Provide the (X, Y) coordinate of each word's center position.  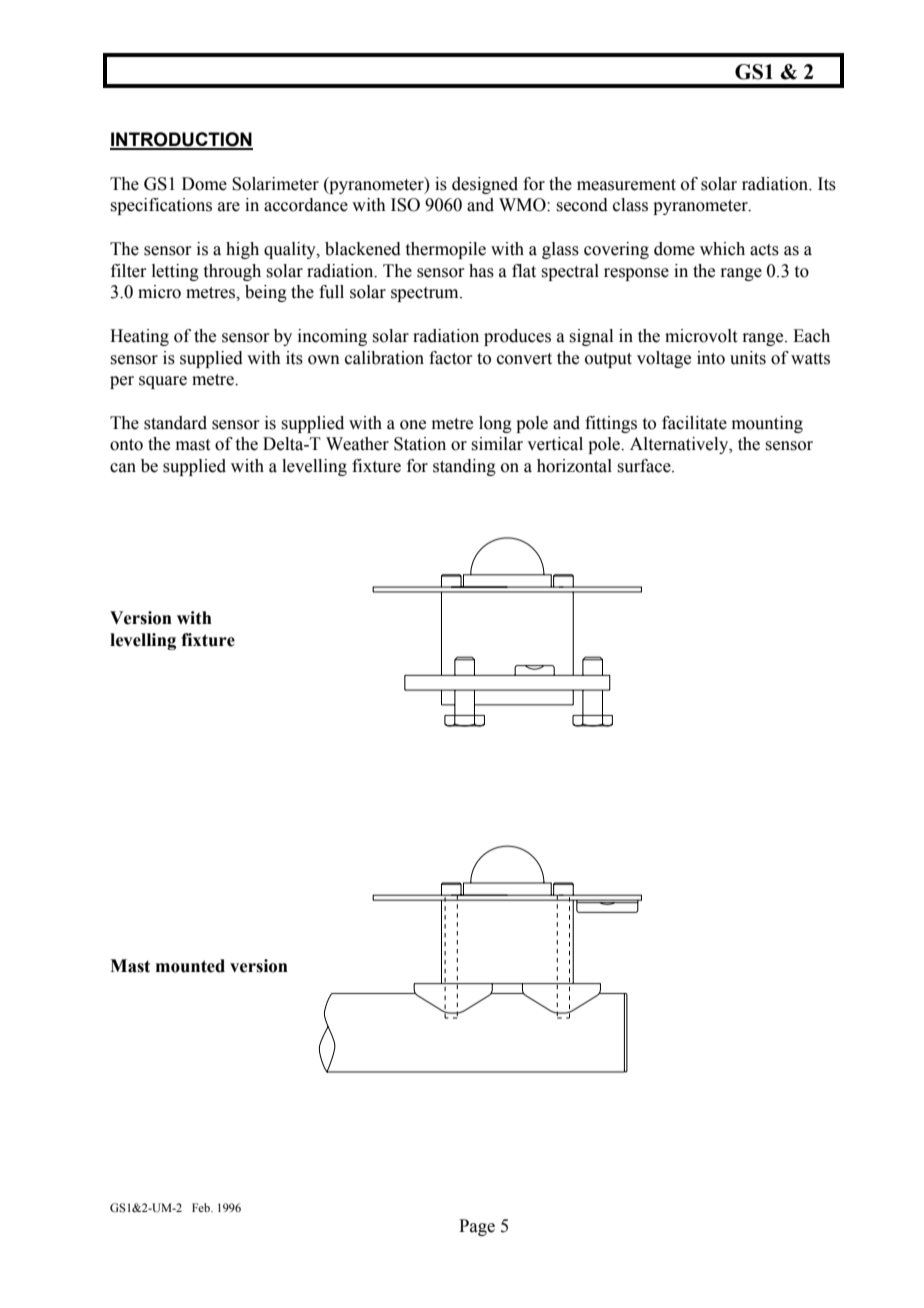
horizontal (574, 466)
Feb (202, 1207)
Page (477, 1227)
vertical (555, 444)
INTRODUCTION (181, 140)
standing (464, 467)
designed (485, 185)
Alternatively (680, 445)
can (123, 468)
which (722, 249)
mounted (190, 966)
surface (645, 466)
